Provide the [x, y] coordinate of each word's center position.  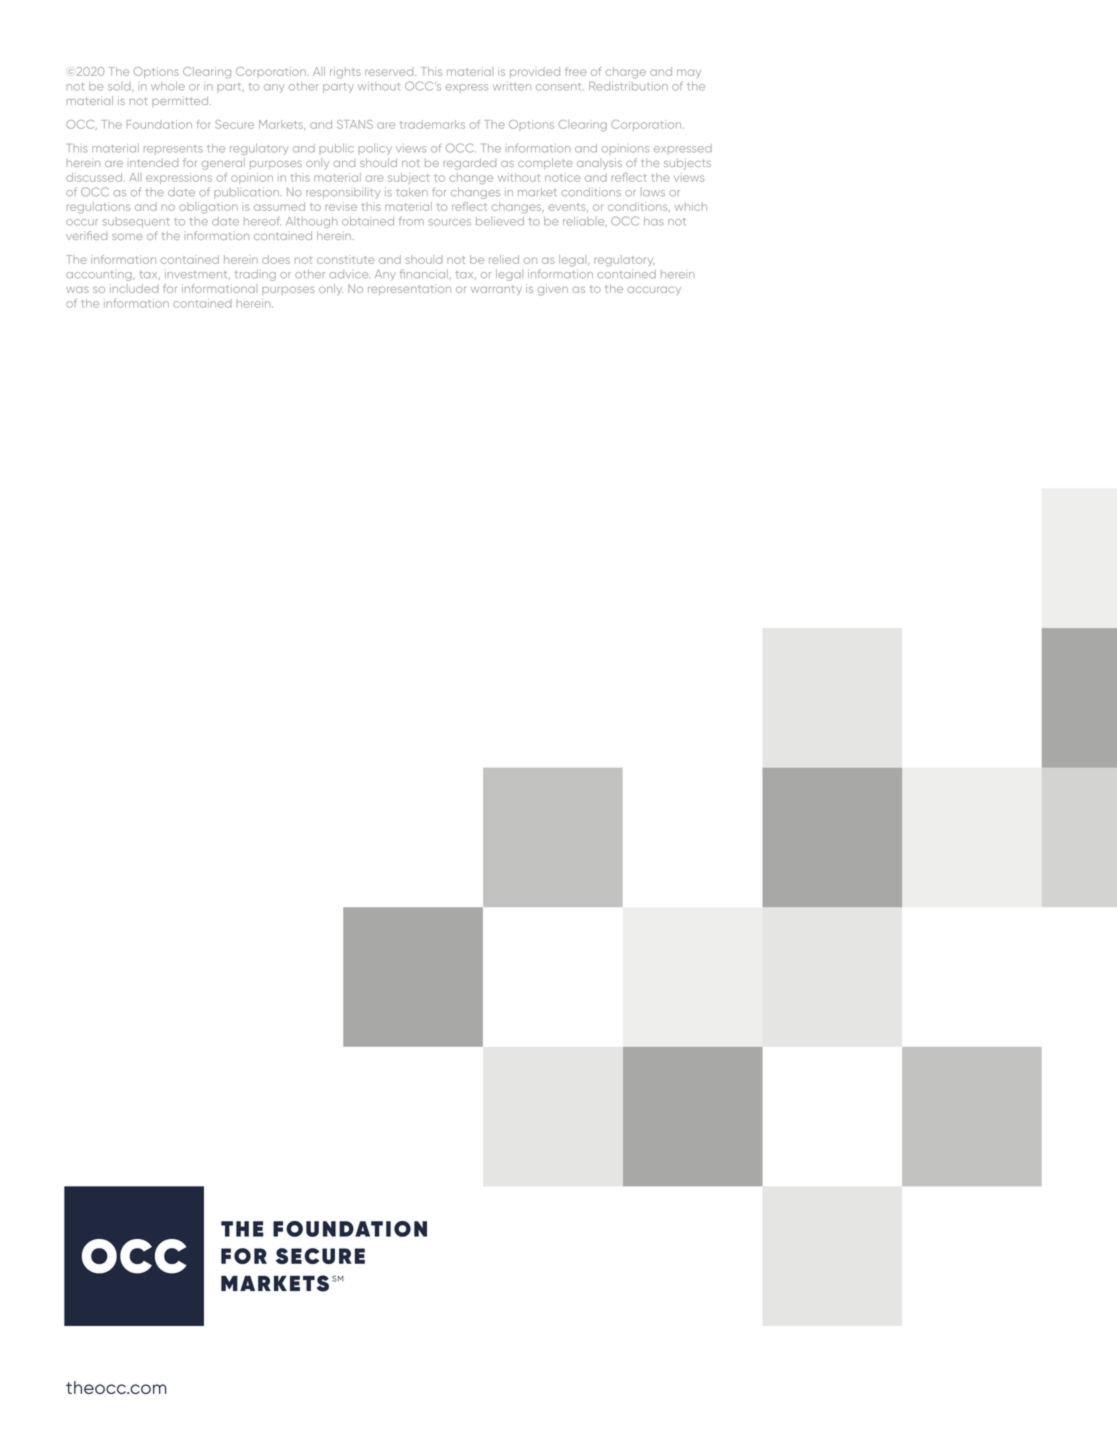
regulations [98, 208]
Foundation [159, 124]
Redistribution [628, 86]
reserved [390, 72]
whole [168, 86]
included [134, 288]
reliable [584, 221]
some [127, 237]
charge [625, 73]
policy [375, 149]
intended [154, 163]
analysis [599, 163]
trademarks [432, 124]
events [568, 208]
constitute [346, 259]
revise [341, 206]
